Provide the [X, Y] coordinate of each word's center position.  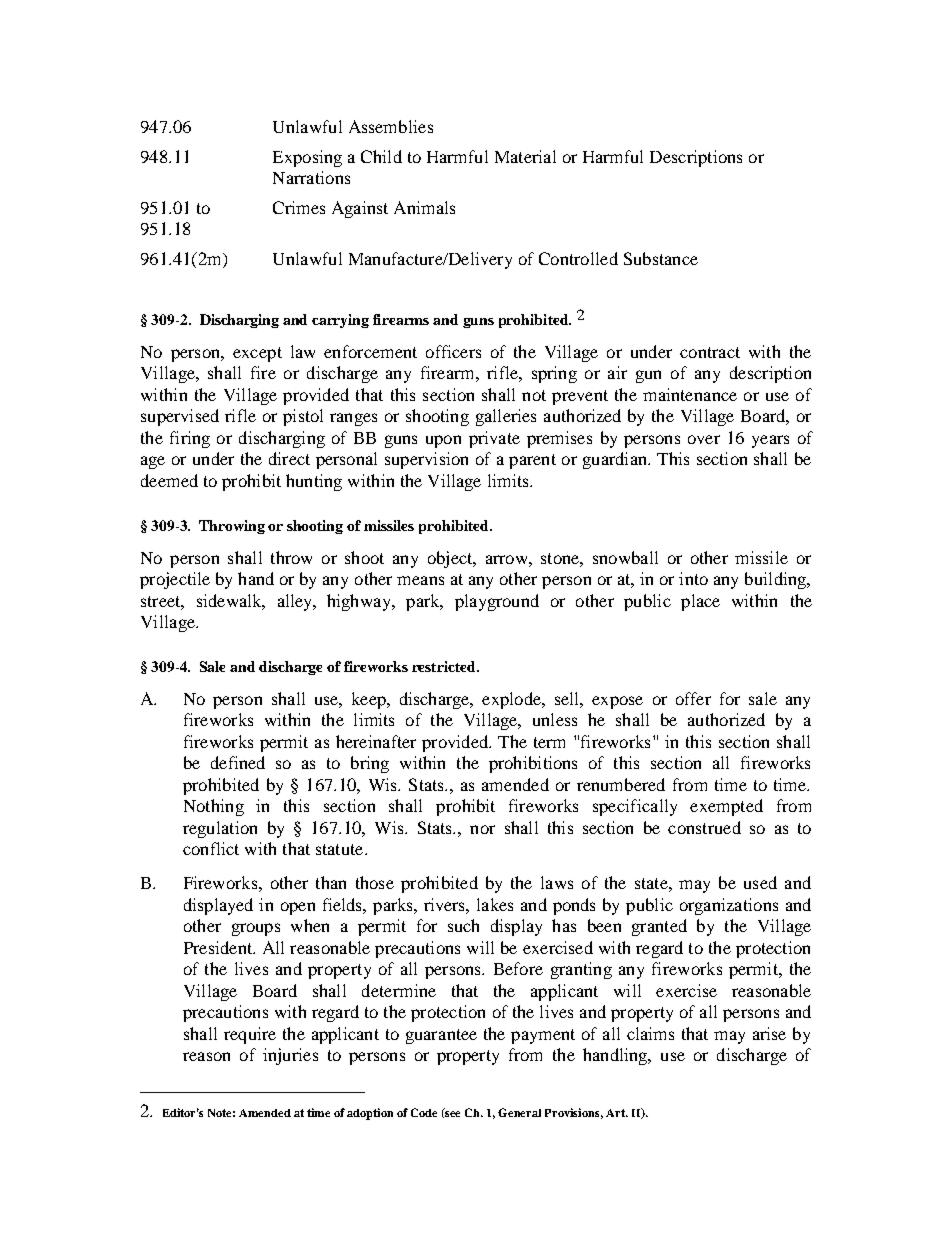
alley [296, 602]
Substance [661, 258]
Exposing [307, 158]
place [700, 602]
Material [525, 156]
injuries [290, 1056]
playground [497, 602]
